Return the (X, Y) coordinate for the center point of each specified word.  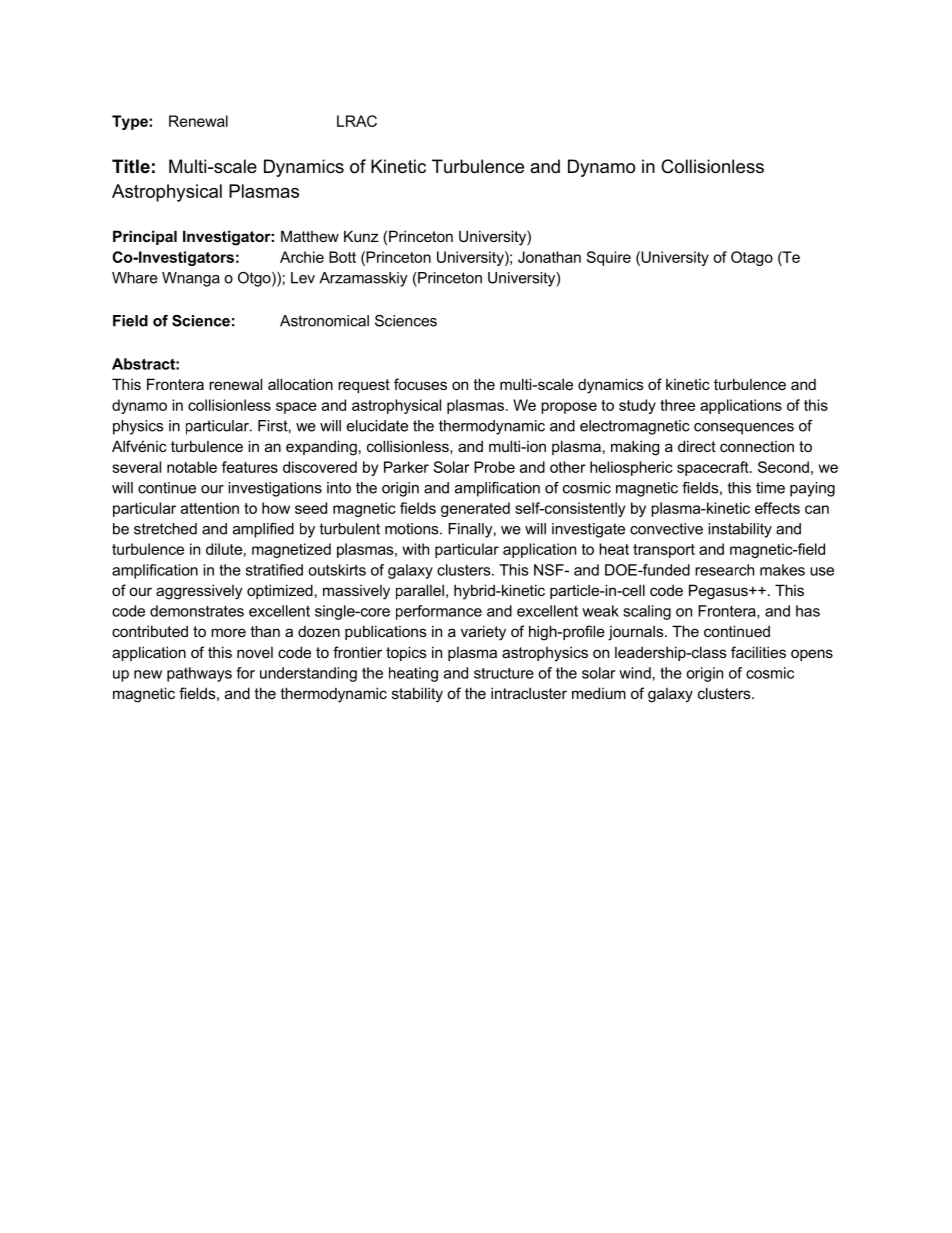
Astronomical (324, 321)
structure (504, 673)
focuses (420, 384)
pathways (199, 674)
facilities (758, 652)
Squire (608, 258)
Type (131, 122)
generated (475, 509)
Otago (752, 258)
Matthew (310, 236)
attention (210, 508)
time (770, 488)
